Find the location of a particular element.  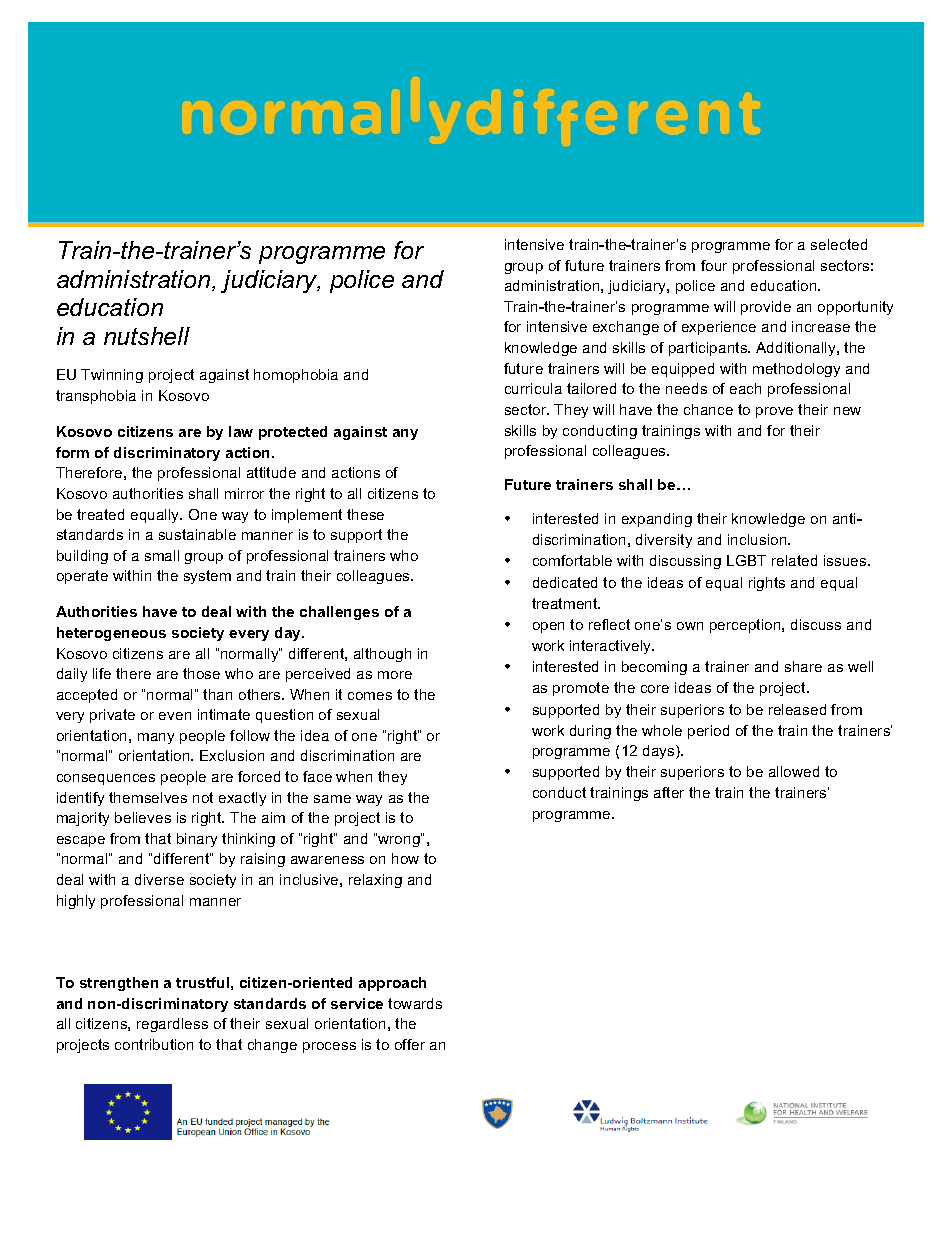

four is located at coordinates (714, 265).
